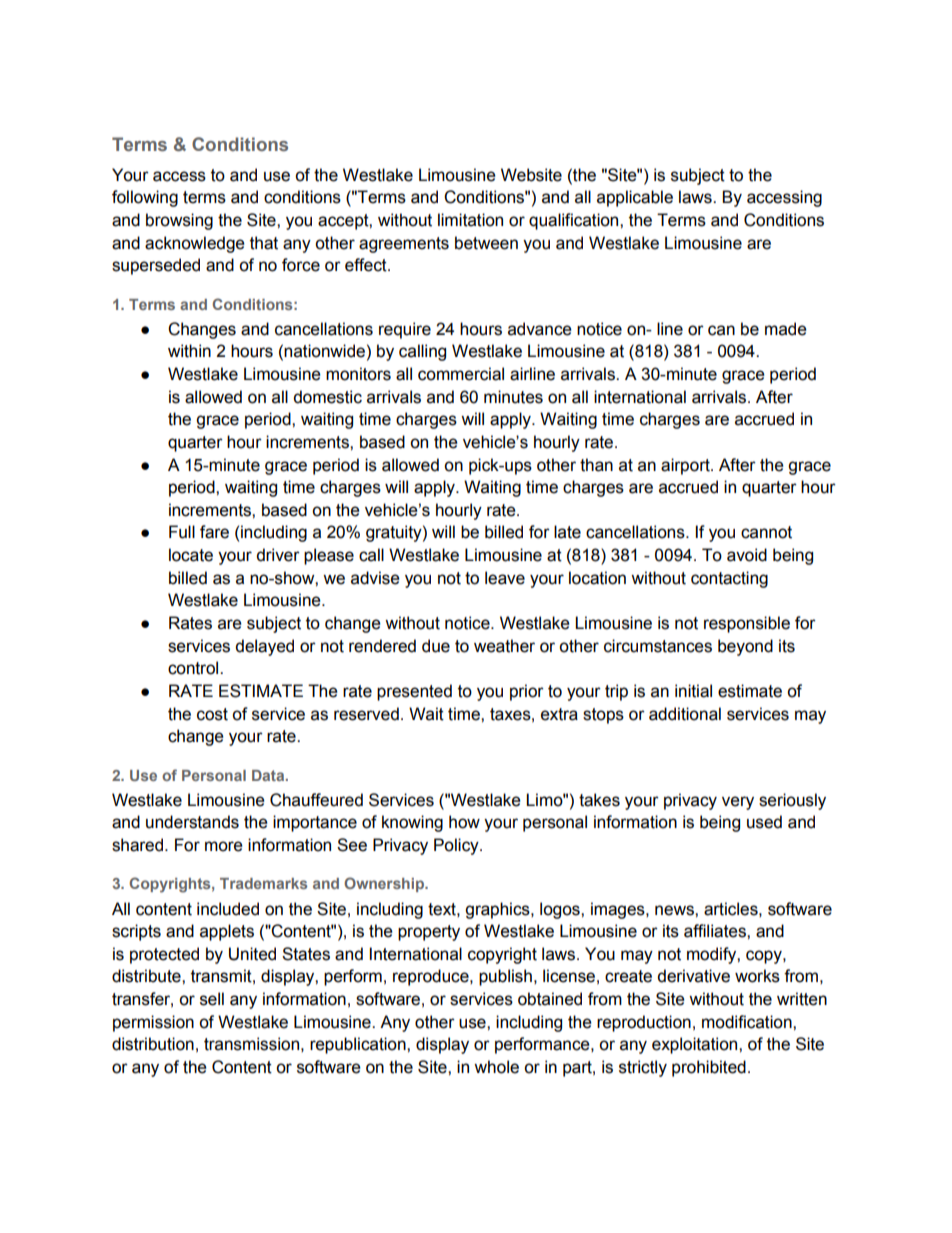 The image size is (952, 1233). What do you see at coordinates (496, 1067) in the page?
I see `whole` at bounding box center [496, 1067].
